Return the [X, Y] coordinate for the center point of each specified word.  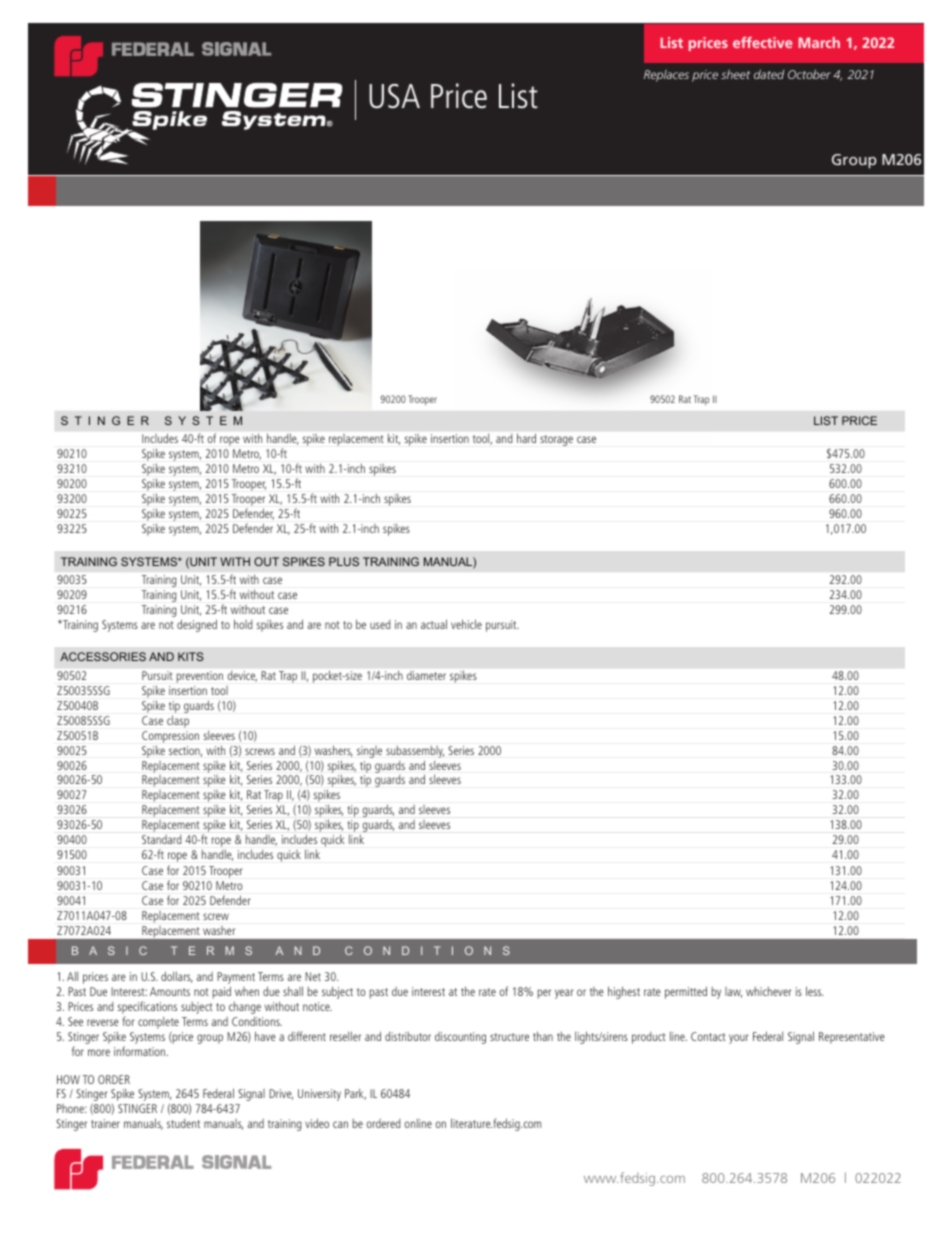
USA [394, 96]
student [183, 1123]
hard [526, 438]
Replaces [666, 76]
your [738, 1039]
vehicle [466, 624]
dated [769, 74]
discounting [460, 1038]
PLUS [344, 561]
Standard [161, 839]
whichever [768, 991]
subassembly [415, 752]
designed [197, 625]
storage [556, 440]
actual [434, 624]
